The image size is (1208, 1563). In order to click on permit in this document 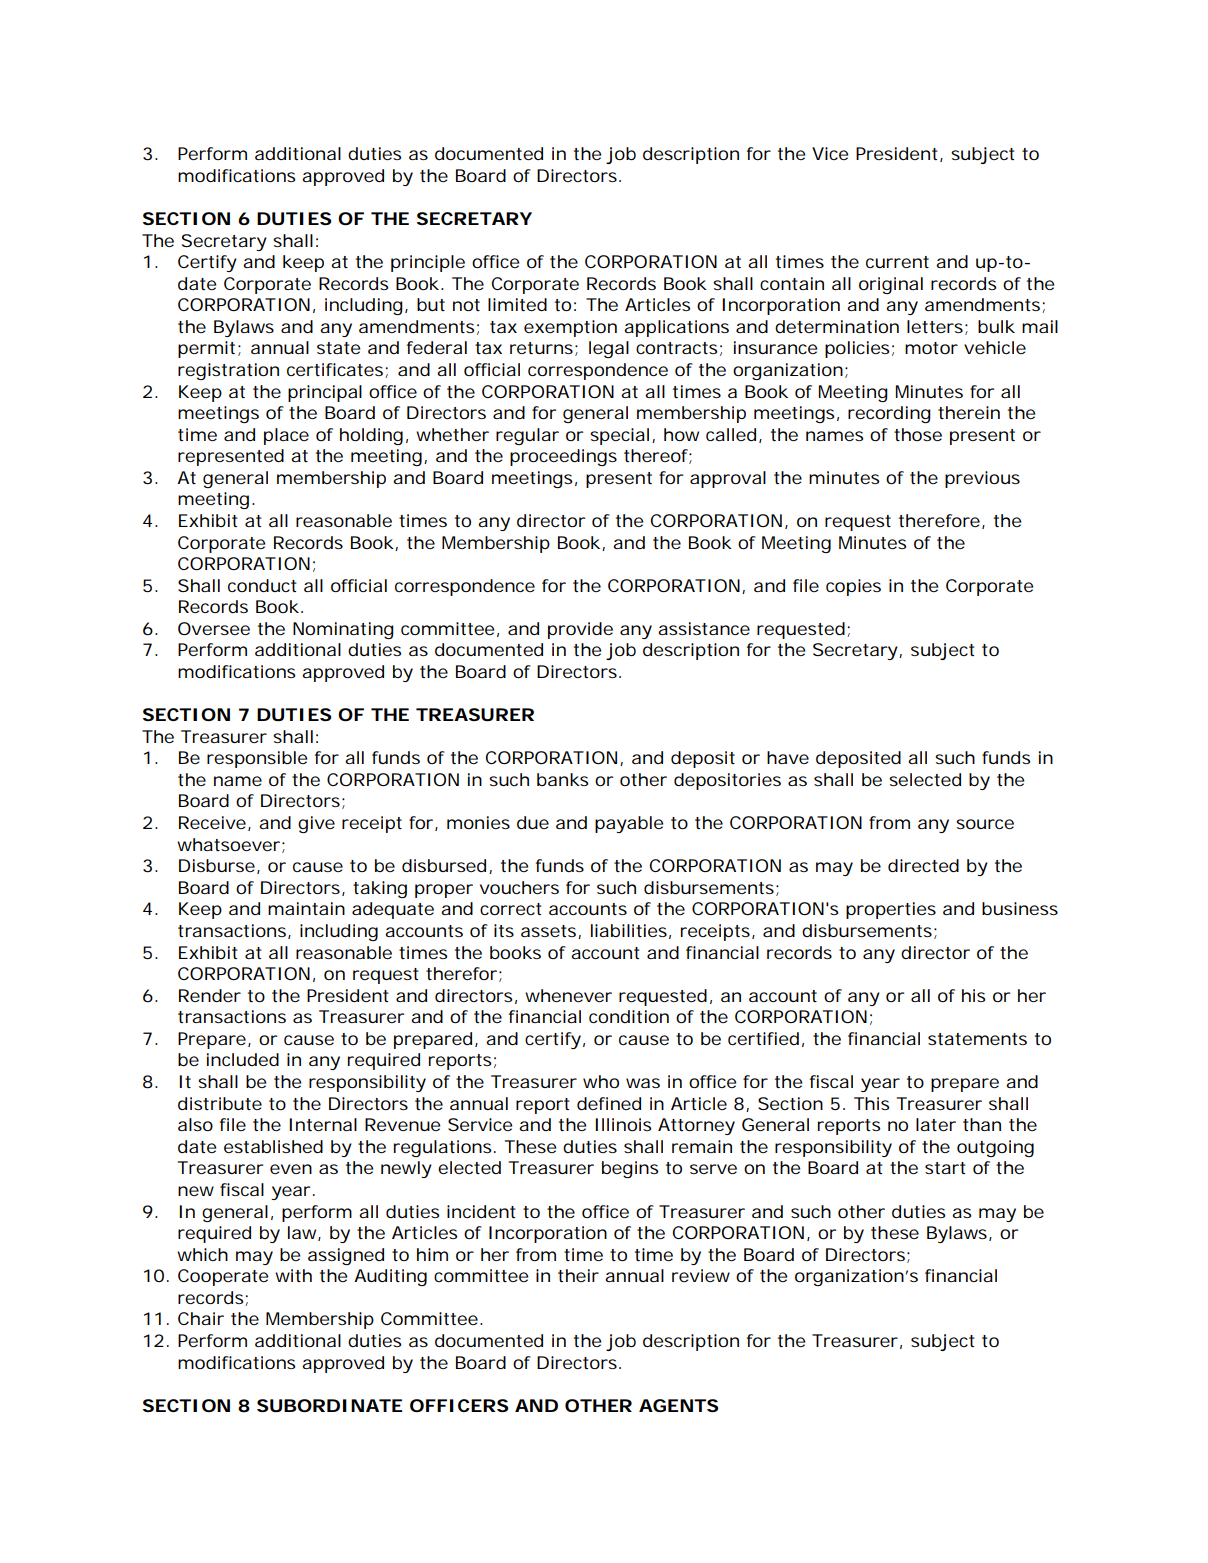, I will do `click(206, 349)`.
